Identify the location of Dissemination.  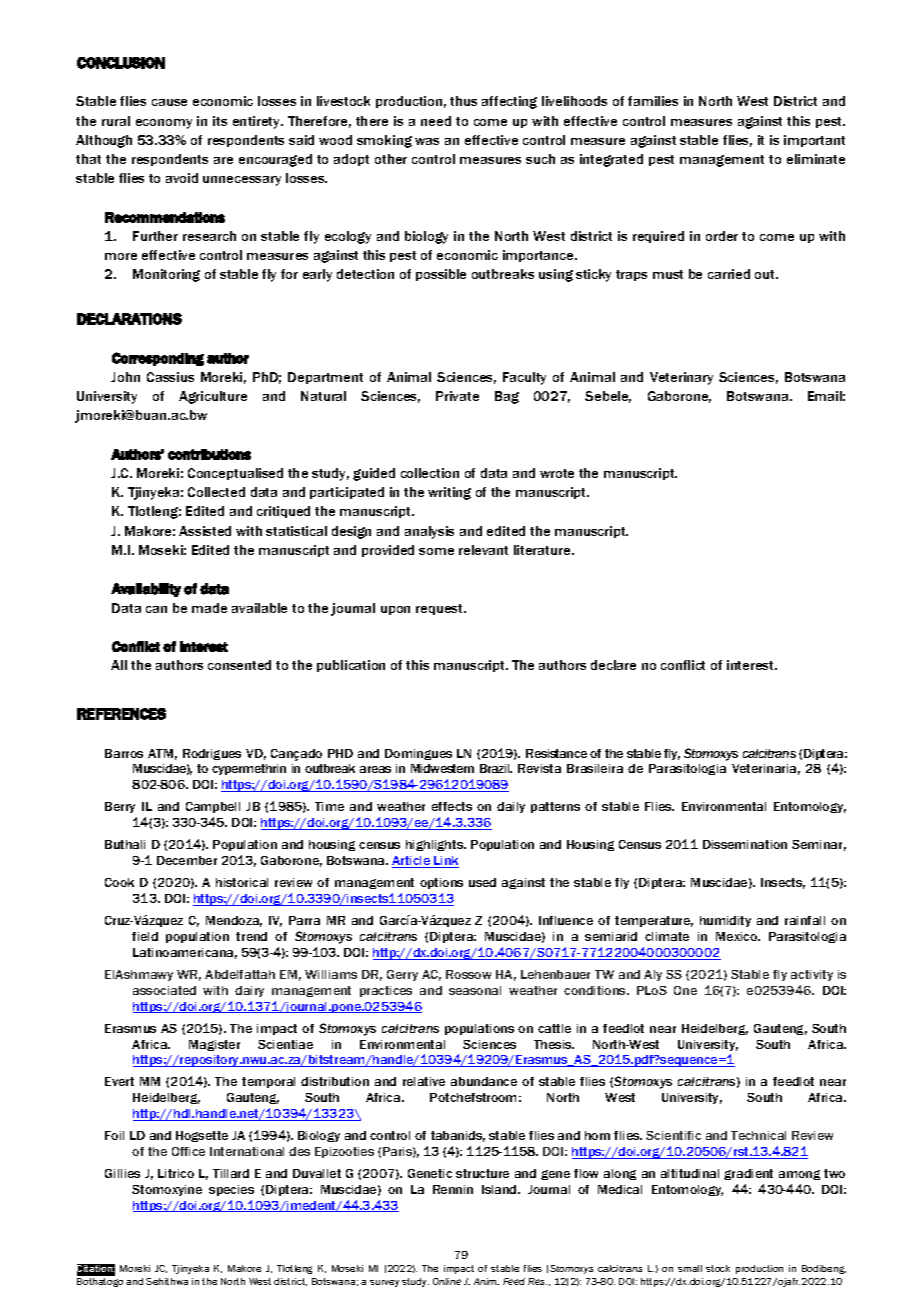
(745, 844).
